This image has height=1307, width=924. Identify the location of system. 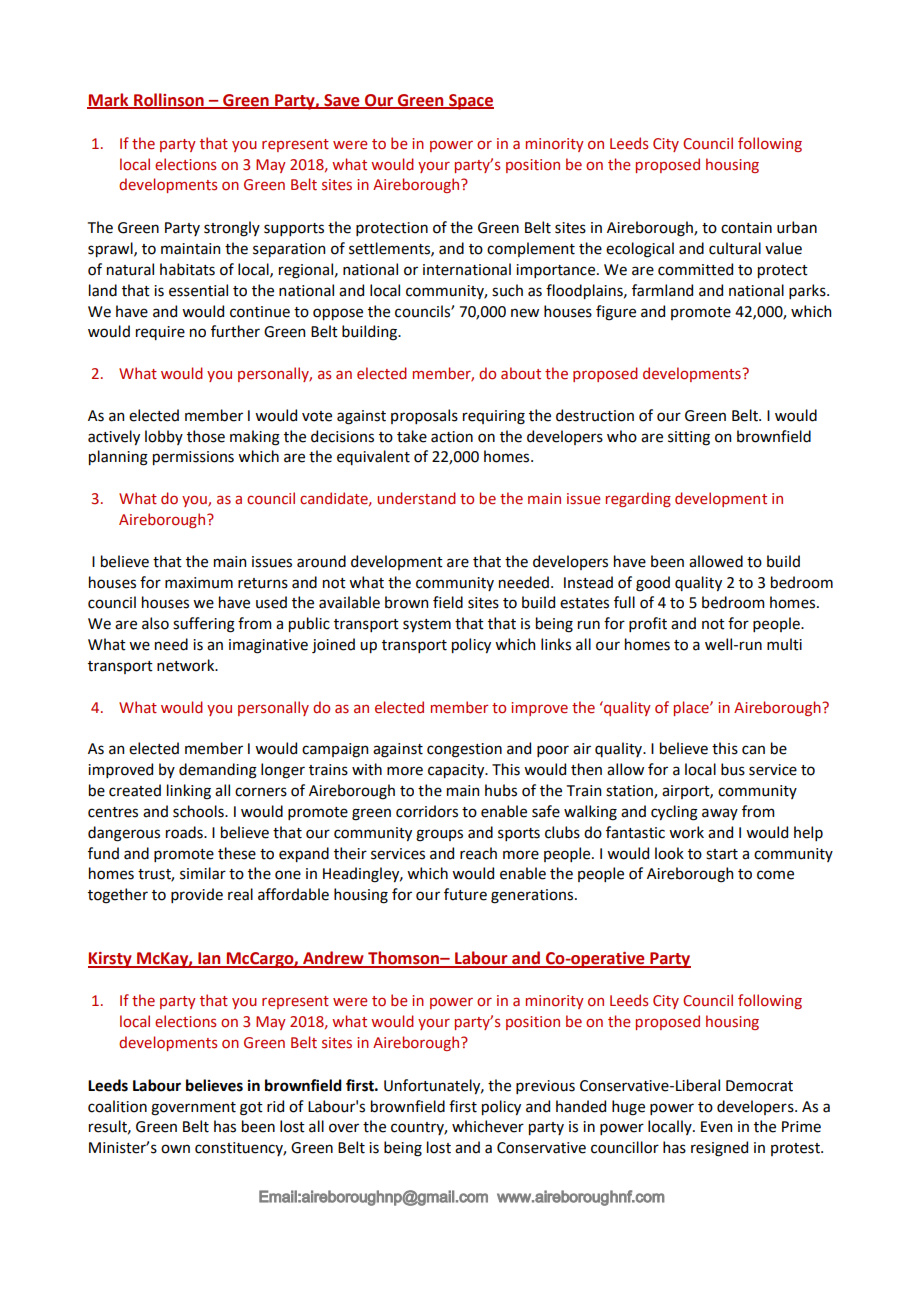
(427, 625).
